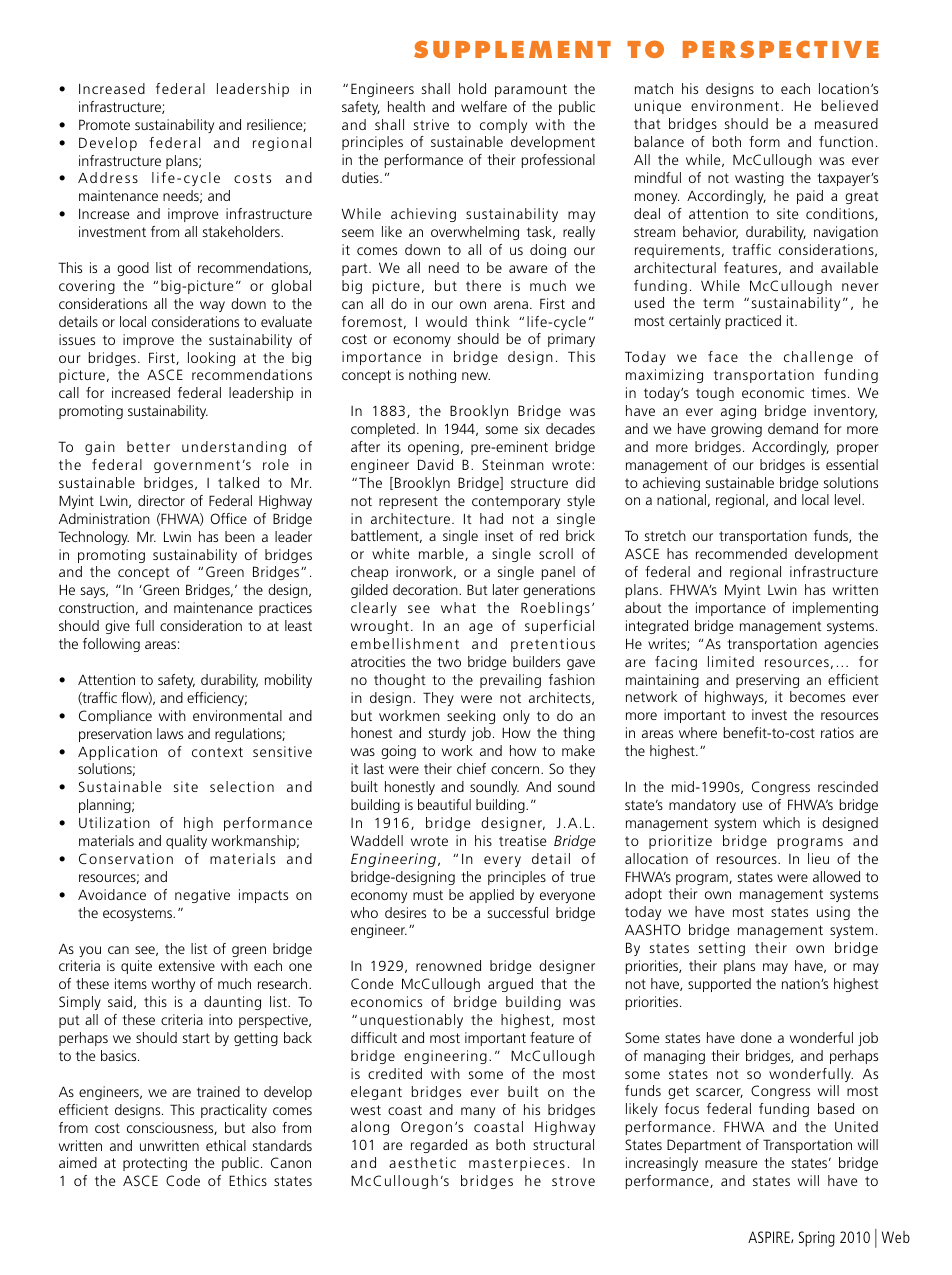 This page has width=952, height=1275. What do you see at coordinates (517, 1164) in the page?
I see `masterpieces` at bounding box center [517, 1164].
